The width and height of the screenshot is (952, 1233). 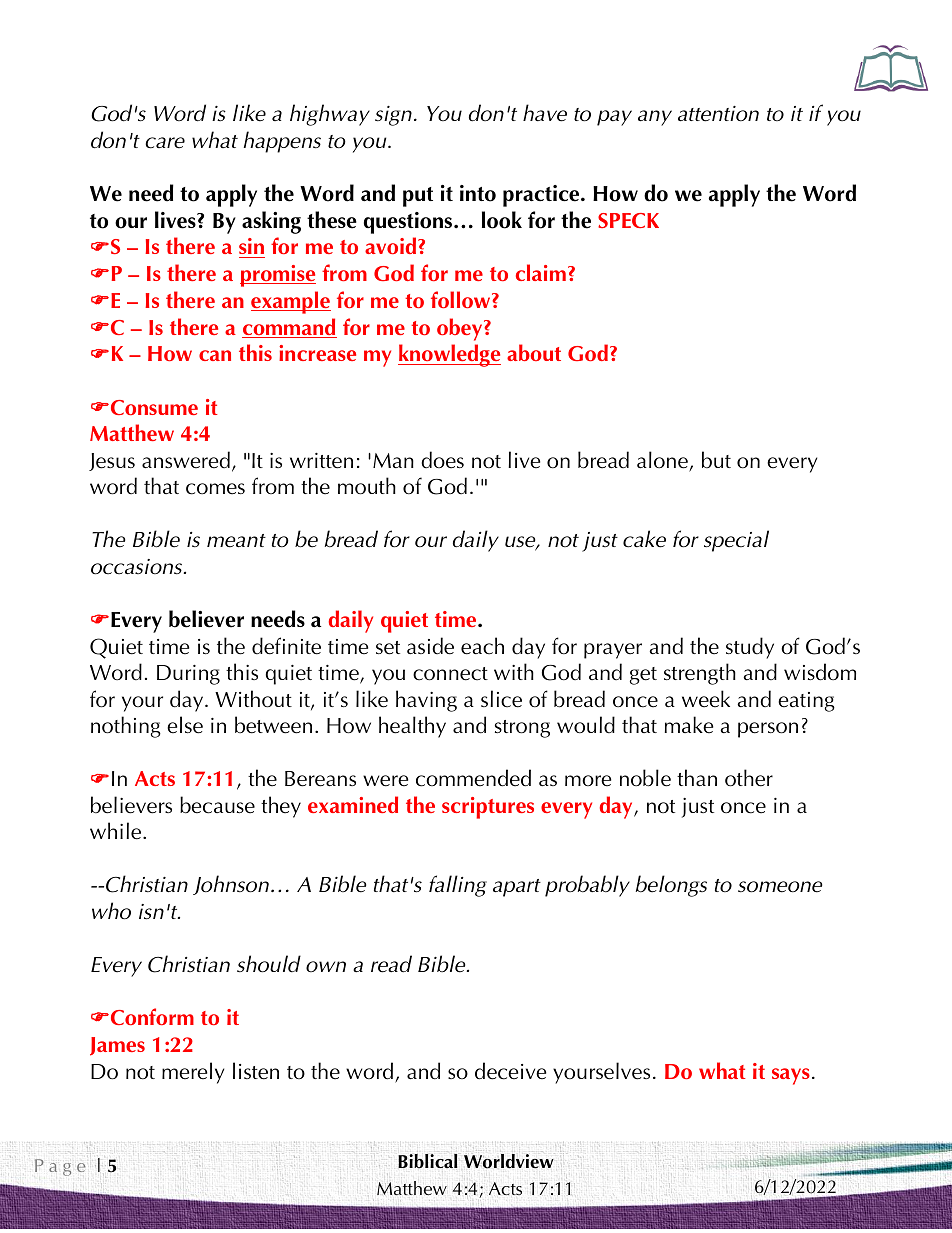 I want to click on Biblical, so click(x=428, y=1161).
